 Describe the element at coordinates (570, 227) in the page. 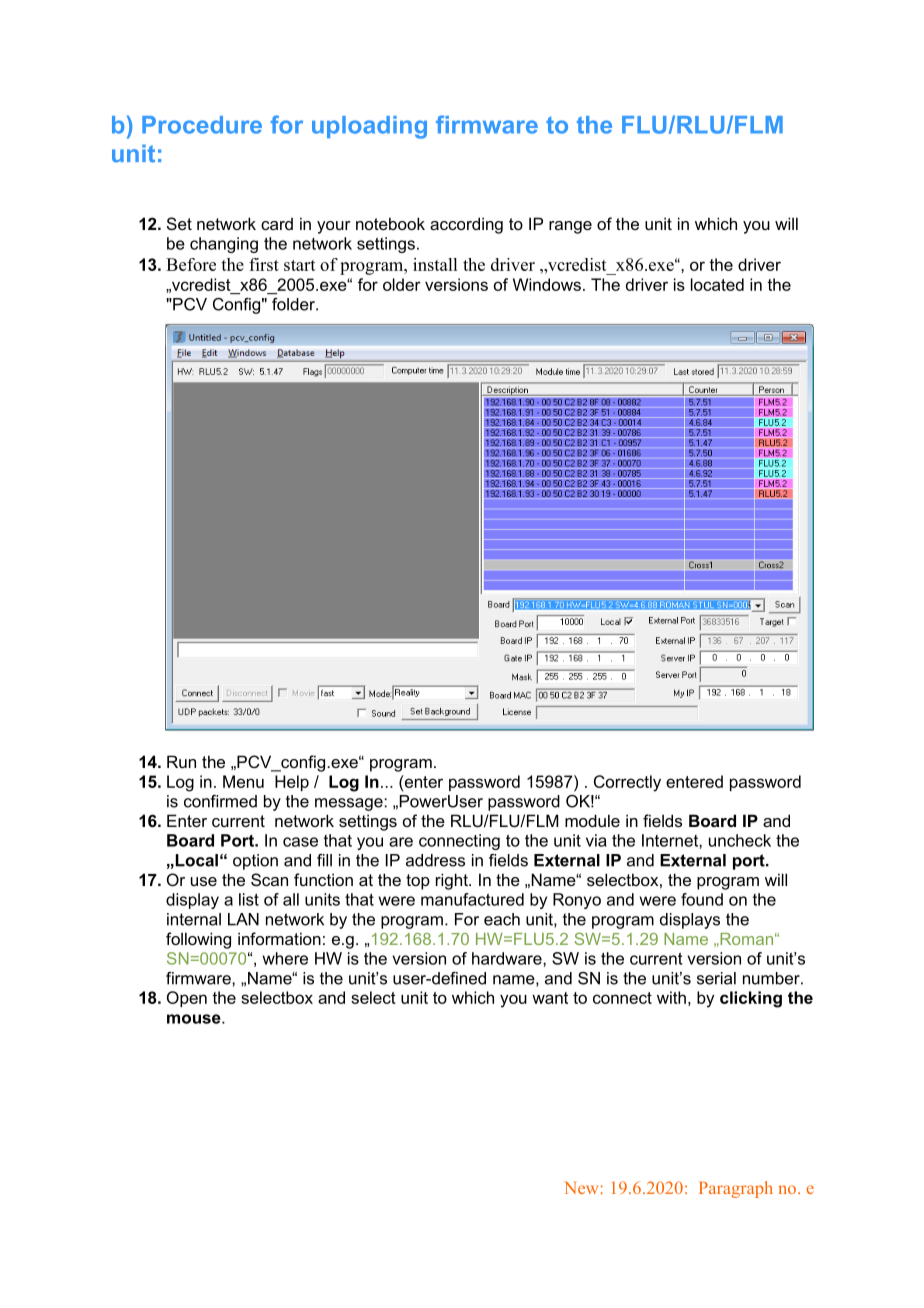

I see `range` at that location.
